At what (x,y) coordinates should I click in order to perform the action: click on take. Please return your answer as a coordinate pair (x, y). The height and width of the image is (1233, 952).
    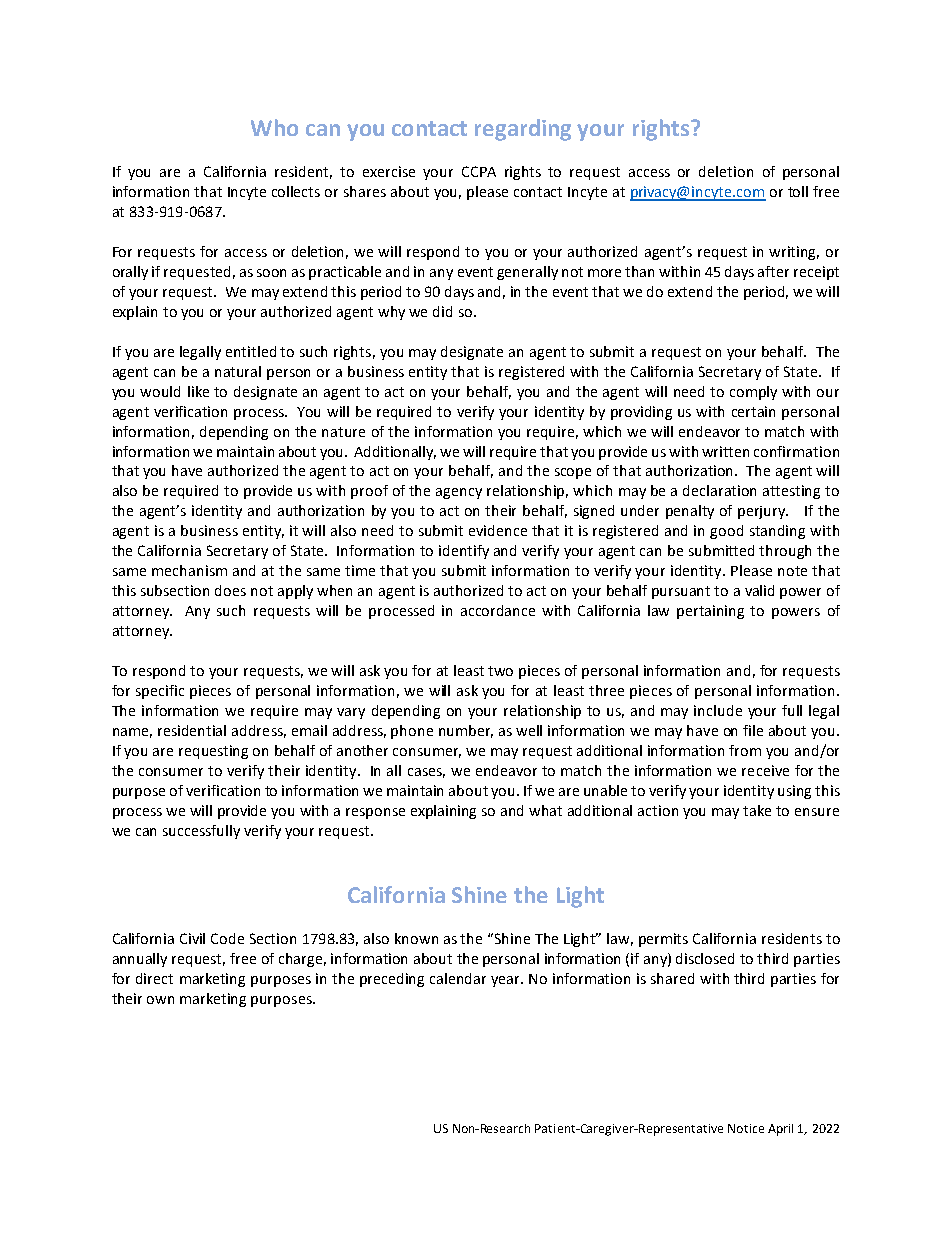
    Looking at the image, I should click on (757, 810).
